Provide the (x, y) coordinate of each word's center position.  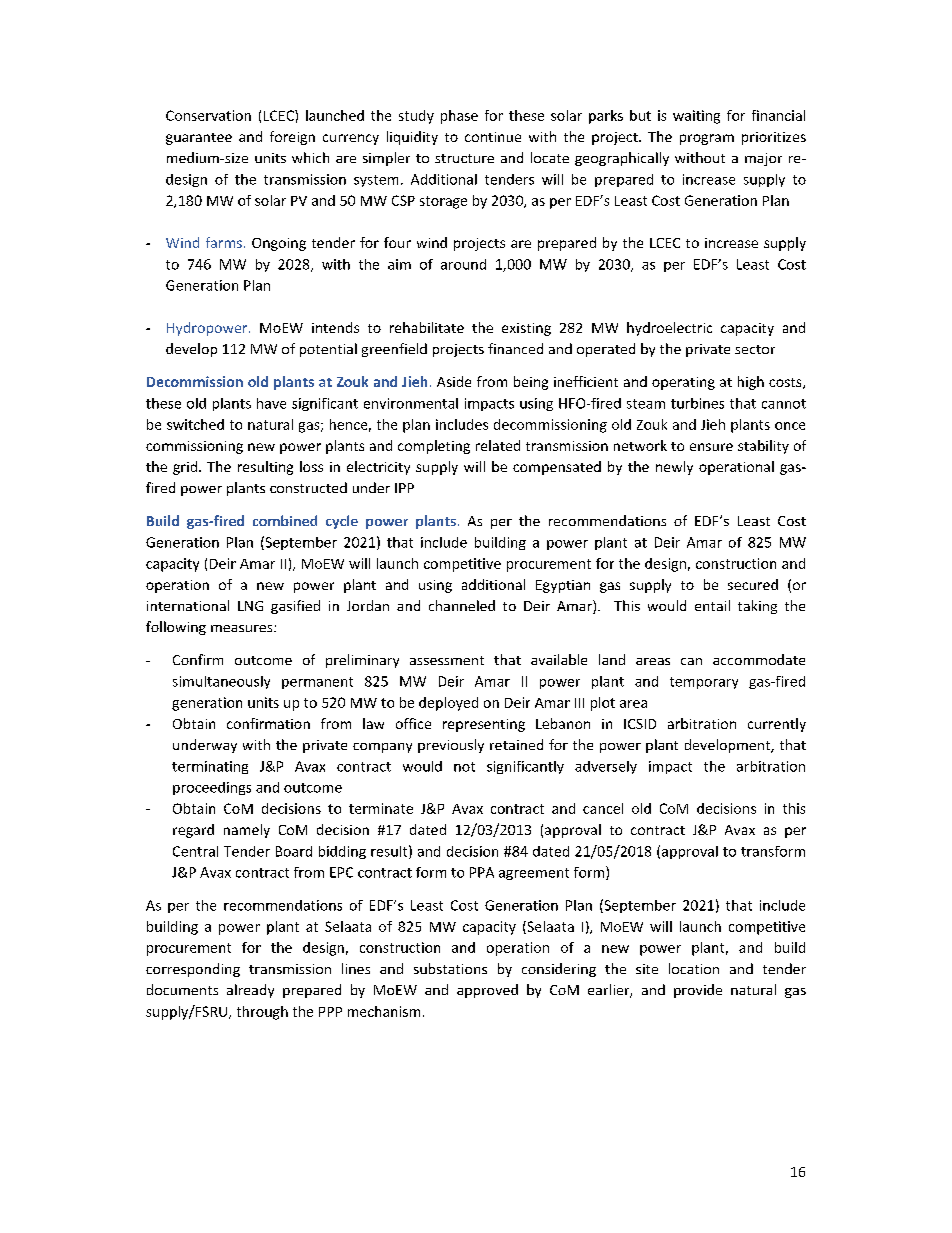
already (250, 991)
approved (487, 991)
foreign (292, 138)
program (707, 139)
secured (753, 584)
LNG (250, 606)
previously (451, 746)
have (271, 403)
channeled (462, 605)
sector (755, 349)
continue (493, 137)
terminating (210, 767)
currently (777, 725)
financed (515, 348)
